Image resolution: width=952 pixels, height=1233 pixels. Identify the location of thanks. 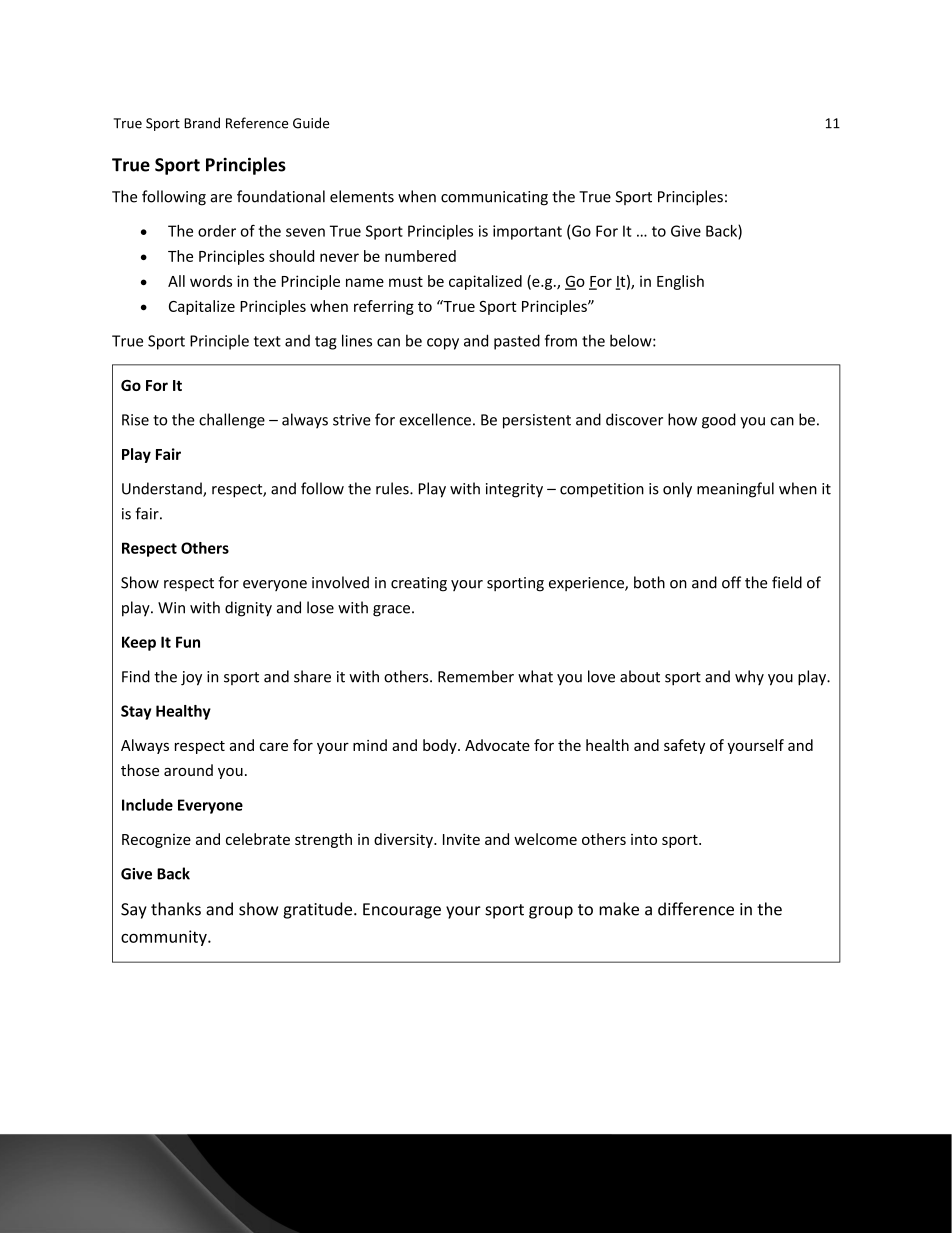
(176, 909).
